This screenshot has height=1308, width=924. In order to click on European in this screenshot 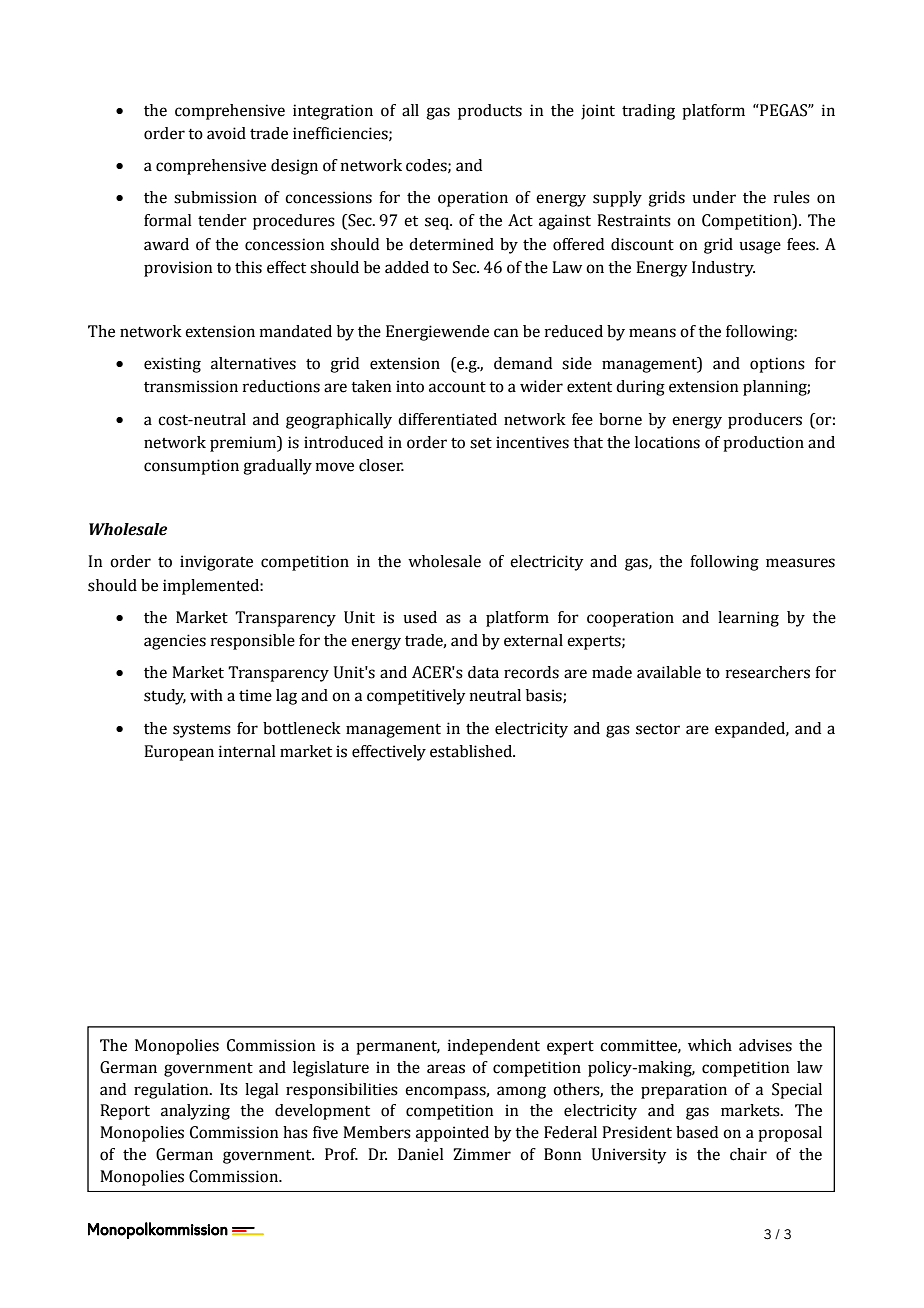, I will do `click(179, 753)`.
